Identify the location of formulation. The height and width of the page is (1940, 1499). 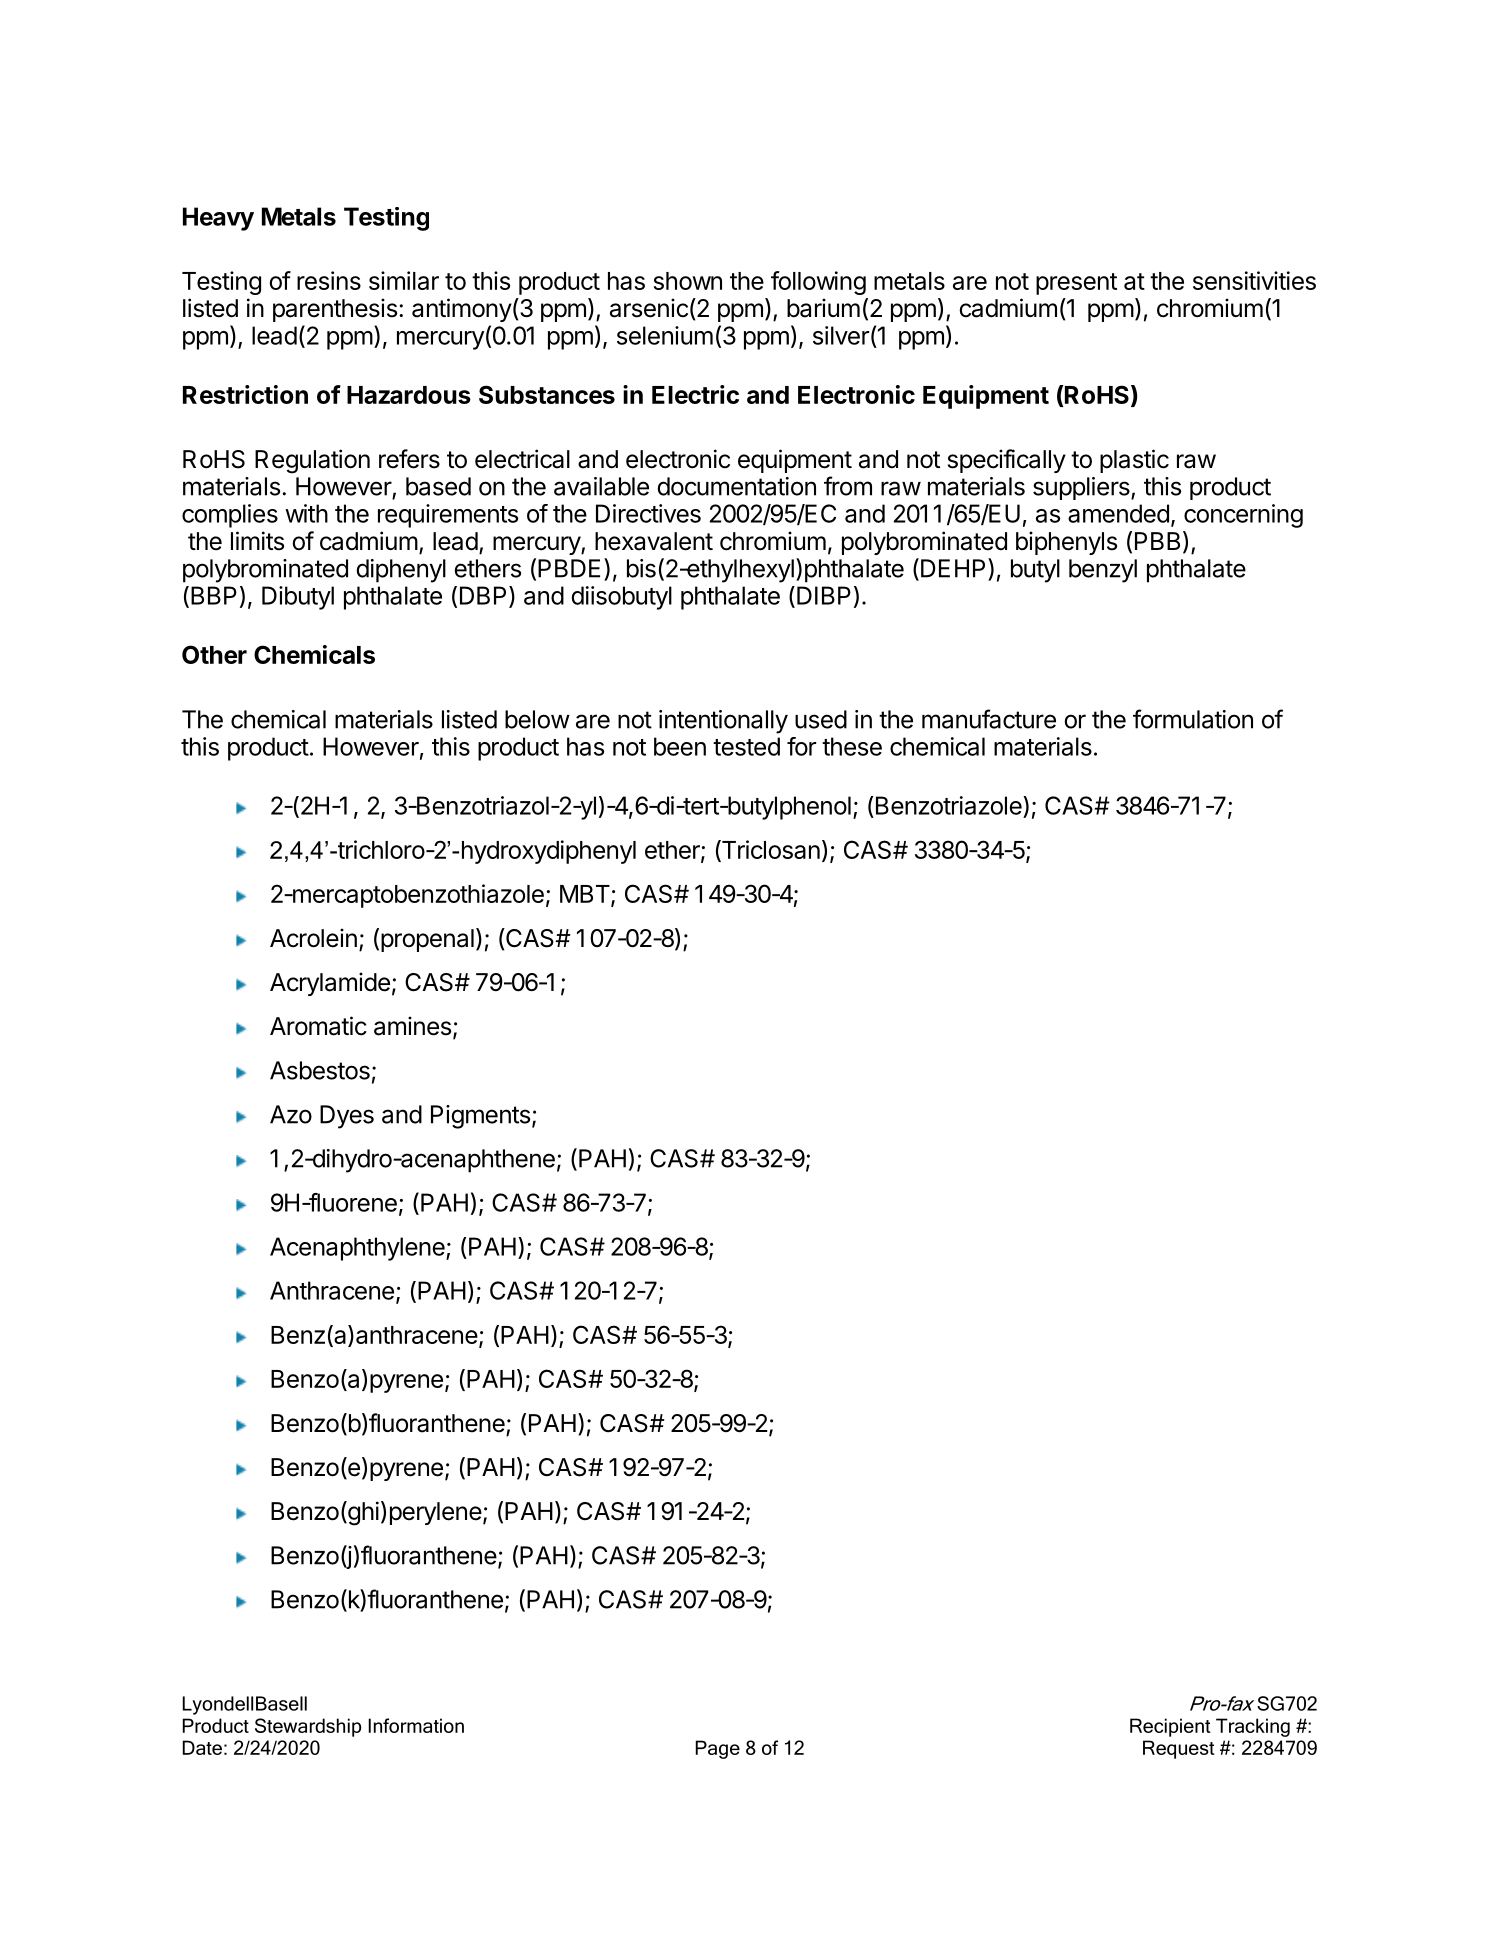
(1193, 719).
